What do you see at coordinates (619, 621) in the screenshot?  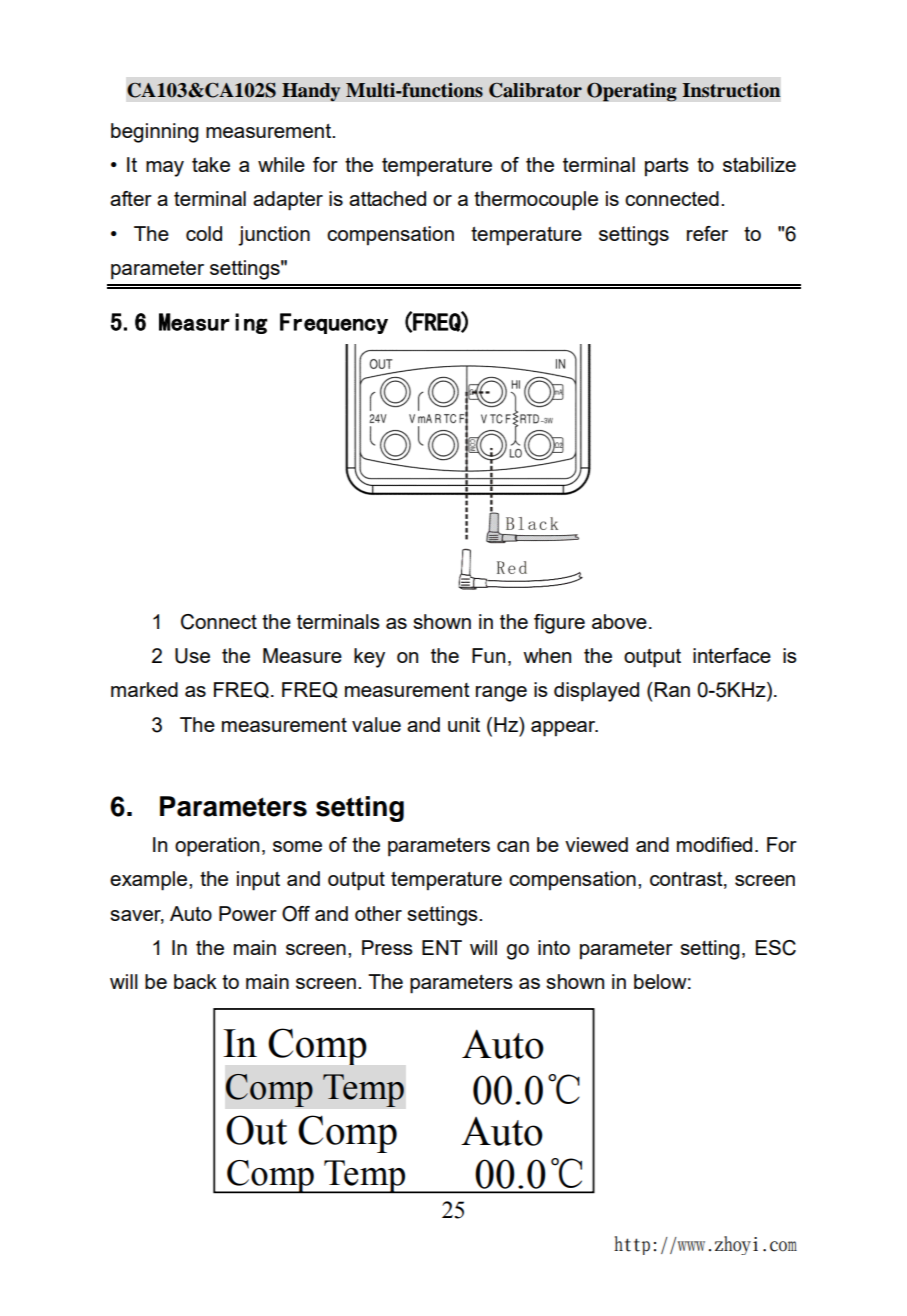 I see `above` at bounding box center [619, 621].
